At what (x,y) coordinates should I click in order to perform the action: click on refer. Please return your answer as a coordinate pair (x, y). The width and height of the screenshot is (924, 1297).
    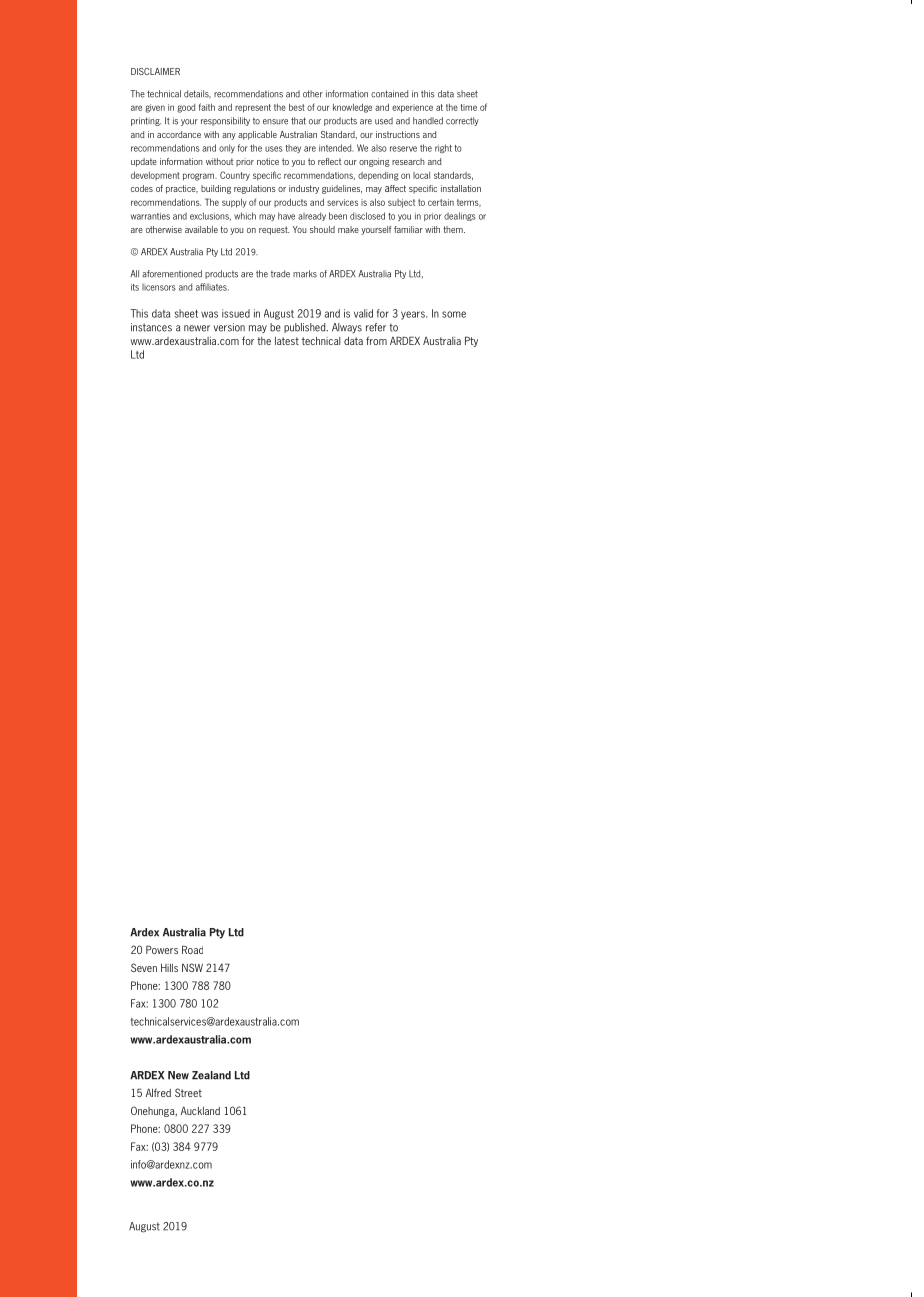
    Looking at the image, I should click on (376, 327).
